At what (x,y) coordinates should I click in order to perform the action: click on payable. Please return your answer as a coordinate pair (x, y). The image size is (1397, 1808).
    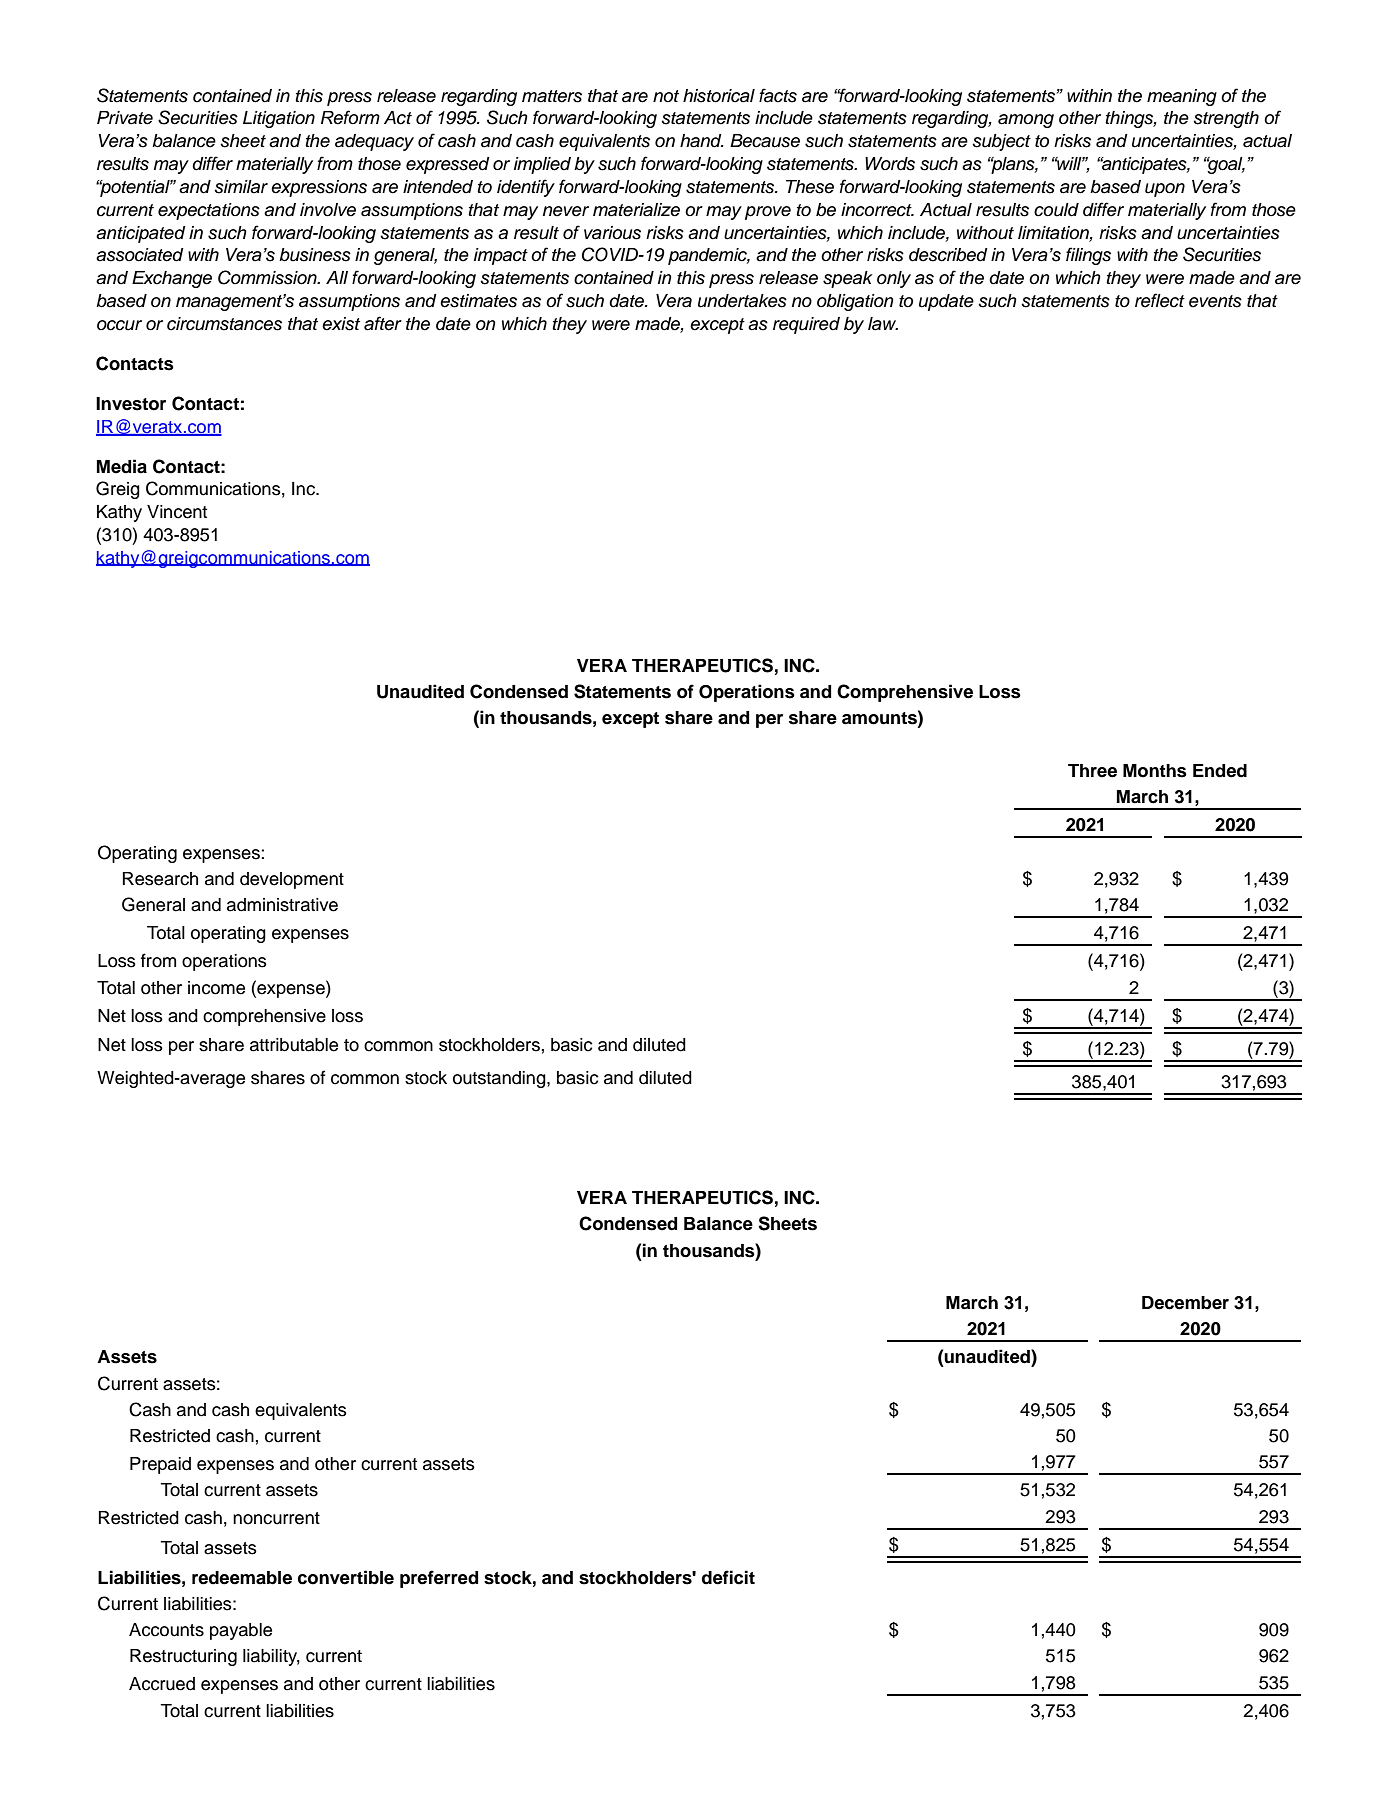
    Looking at the image, I should click on (241, 1631).
